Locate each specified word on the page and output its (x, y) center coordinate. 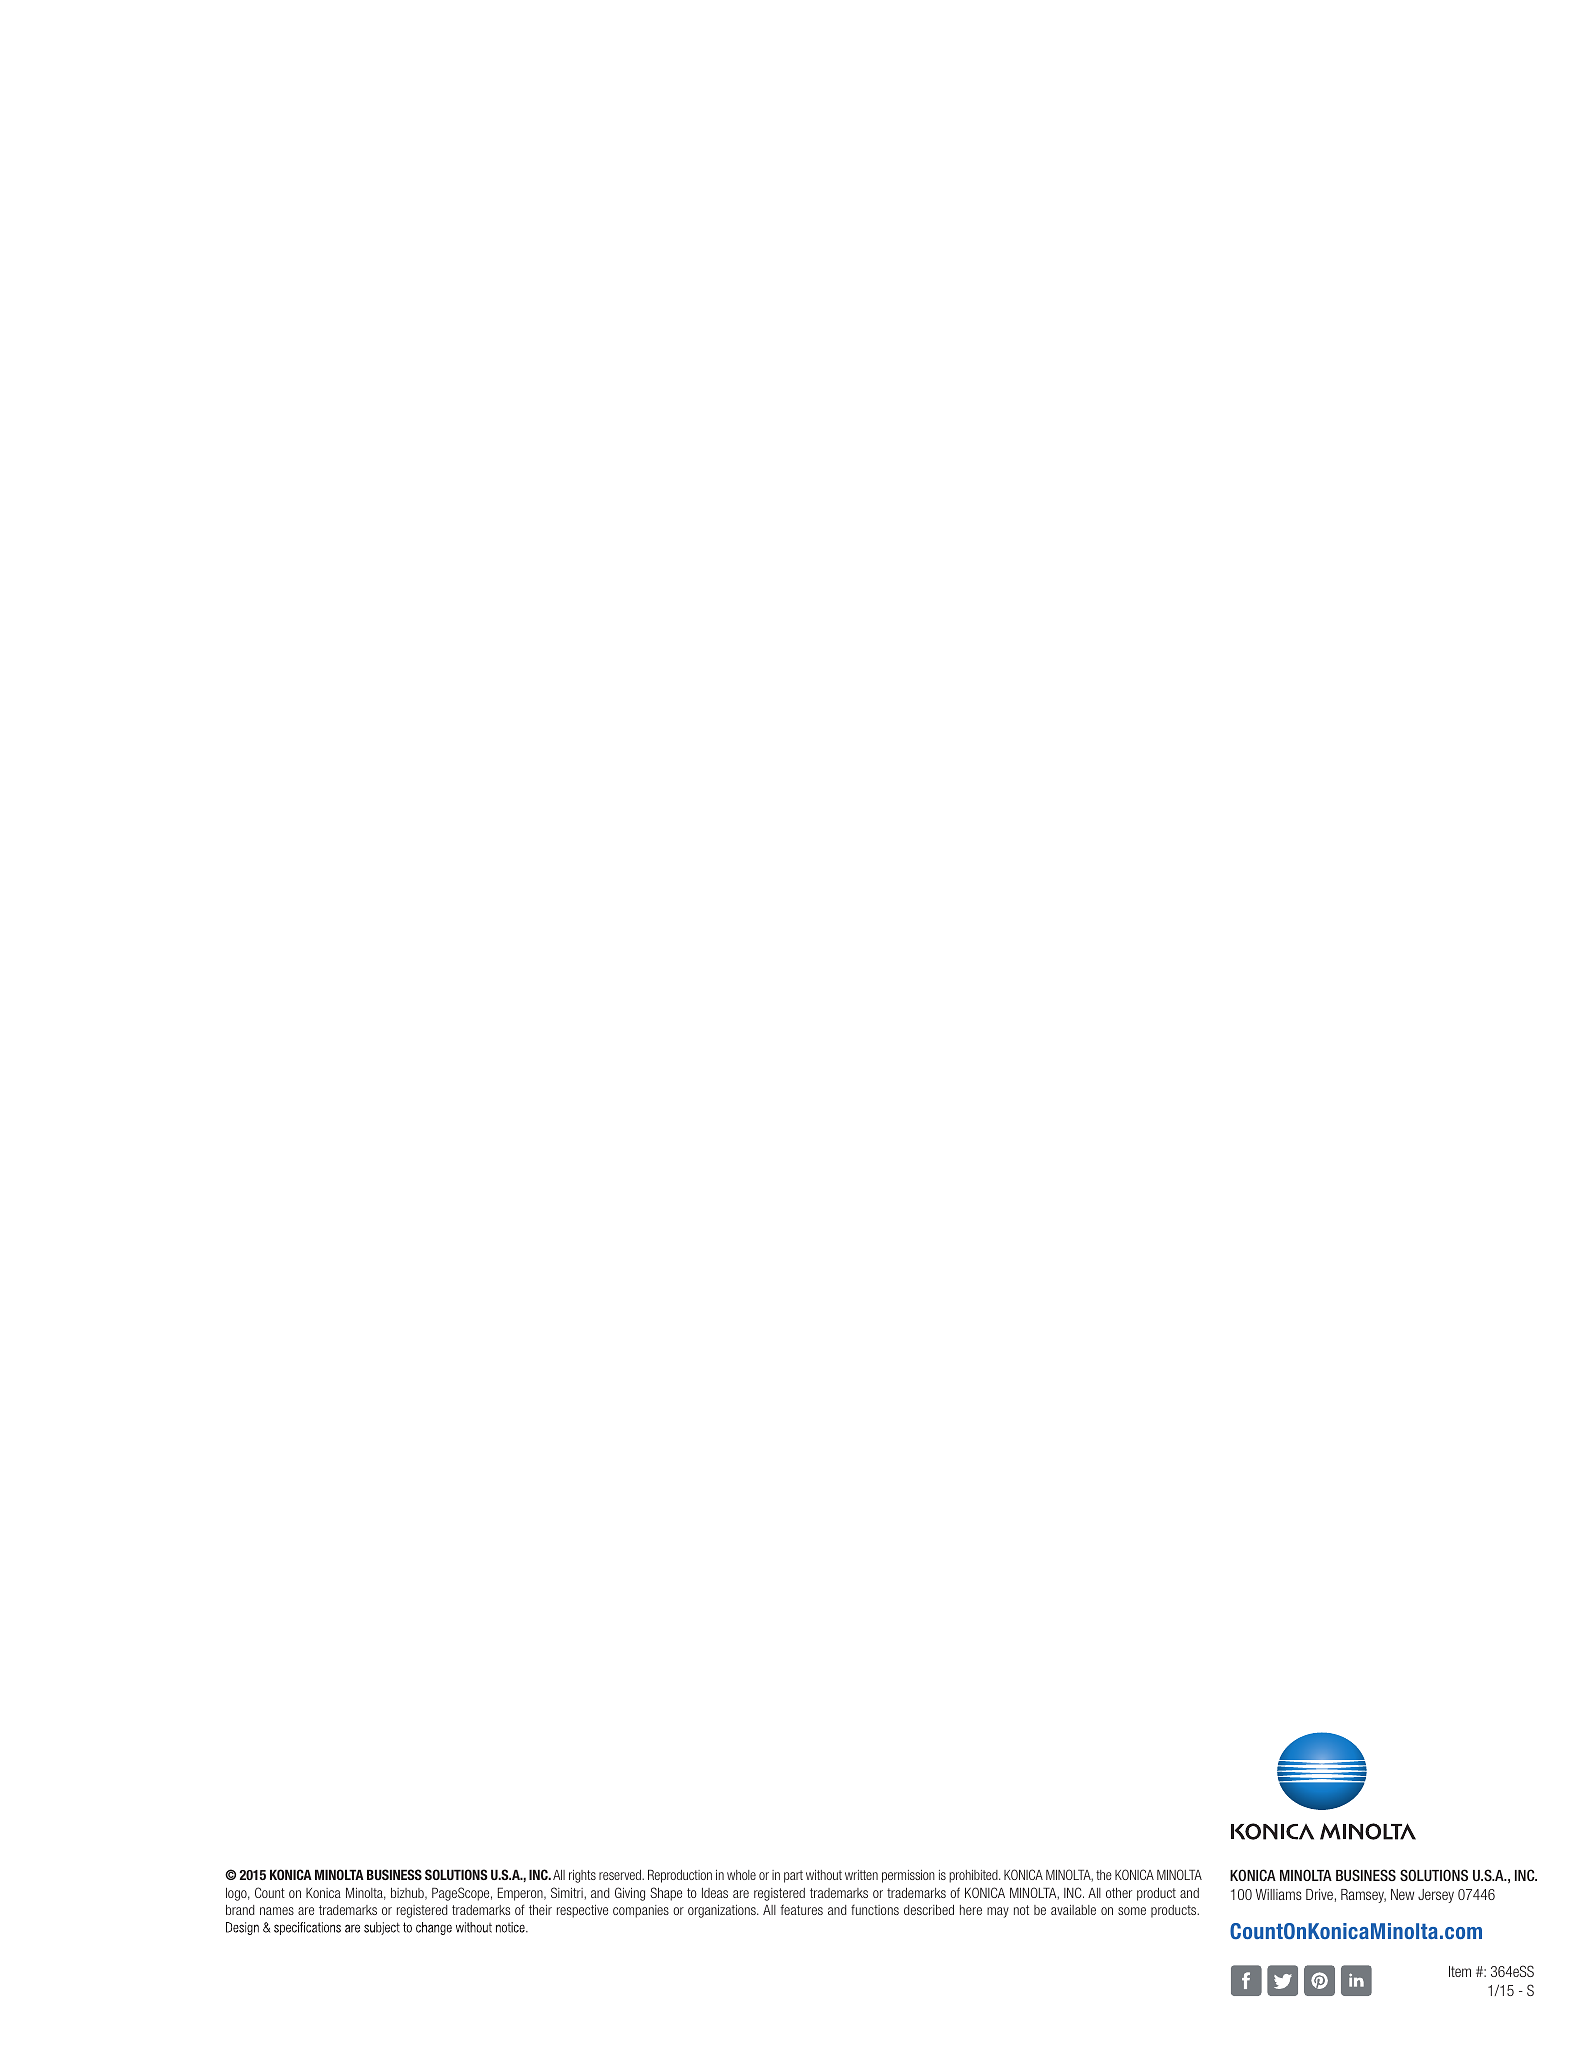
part (793, 1876)
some (1132, 1911)
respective (582, 1911)
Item (1460, 1971)
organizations (723, 1911)
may (998, 1912)
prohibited (974, 1876)
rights (582, 1876)
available (1073, 1910)
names (277, 1911)
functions (875, 1910)
